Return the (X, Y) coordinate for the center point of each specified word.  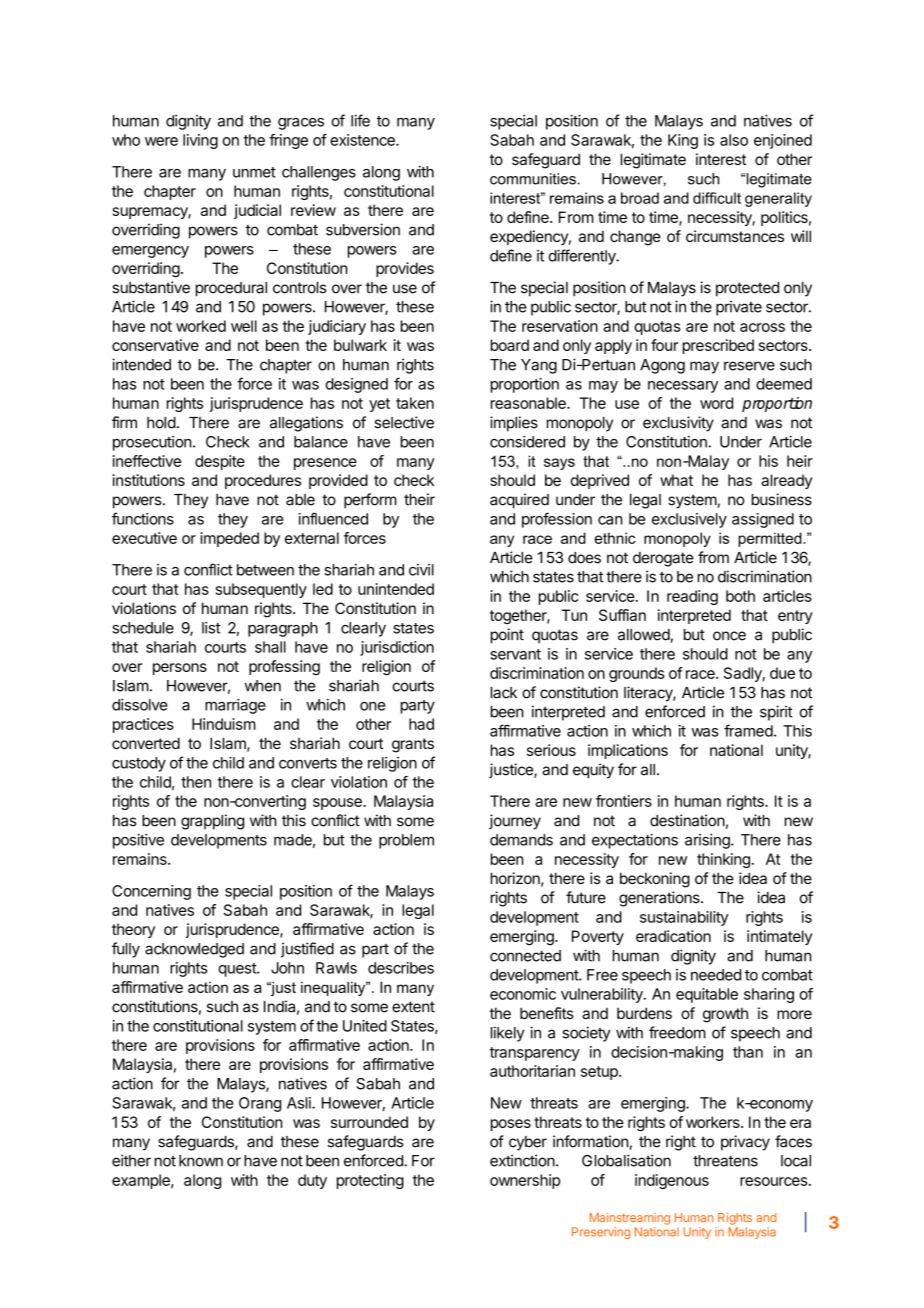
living (200, 141)
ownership (525, 1181)
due (782, 673)
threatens (725, 1161)
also (734, 140)
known (201, 1161)
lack (504, 693)
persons (180, 669)
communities (533, 179)
